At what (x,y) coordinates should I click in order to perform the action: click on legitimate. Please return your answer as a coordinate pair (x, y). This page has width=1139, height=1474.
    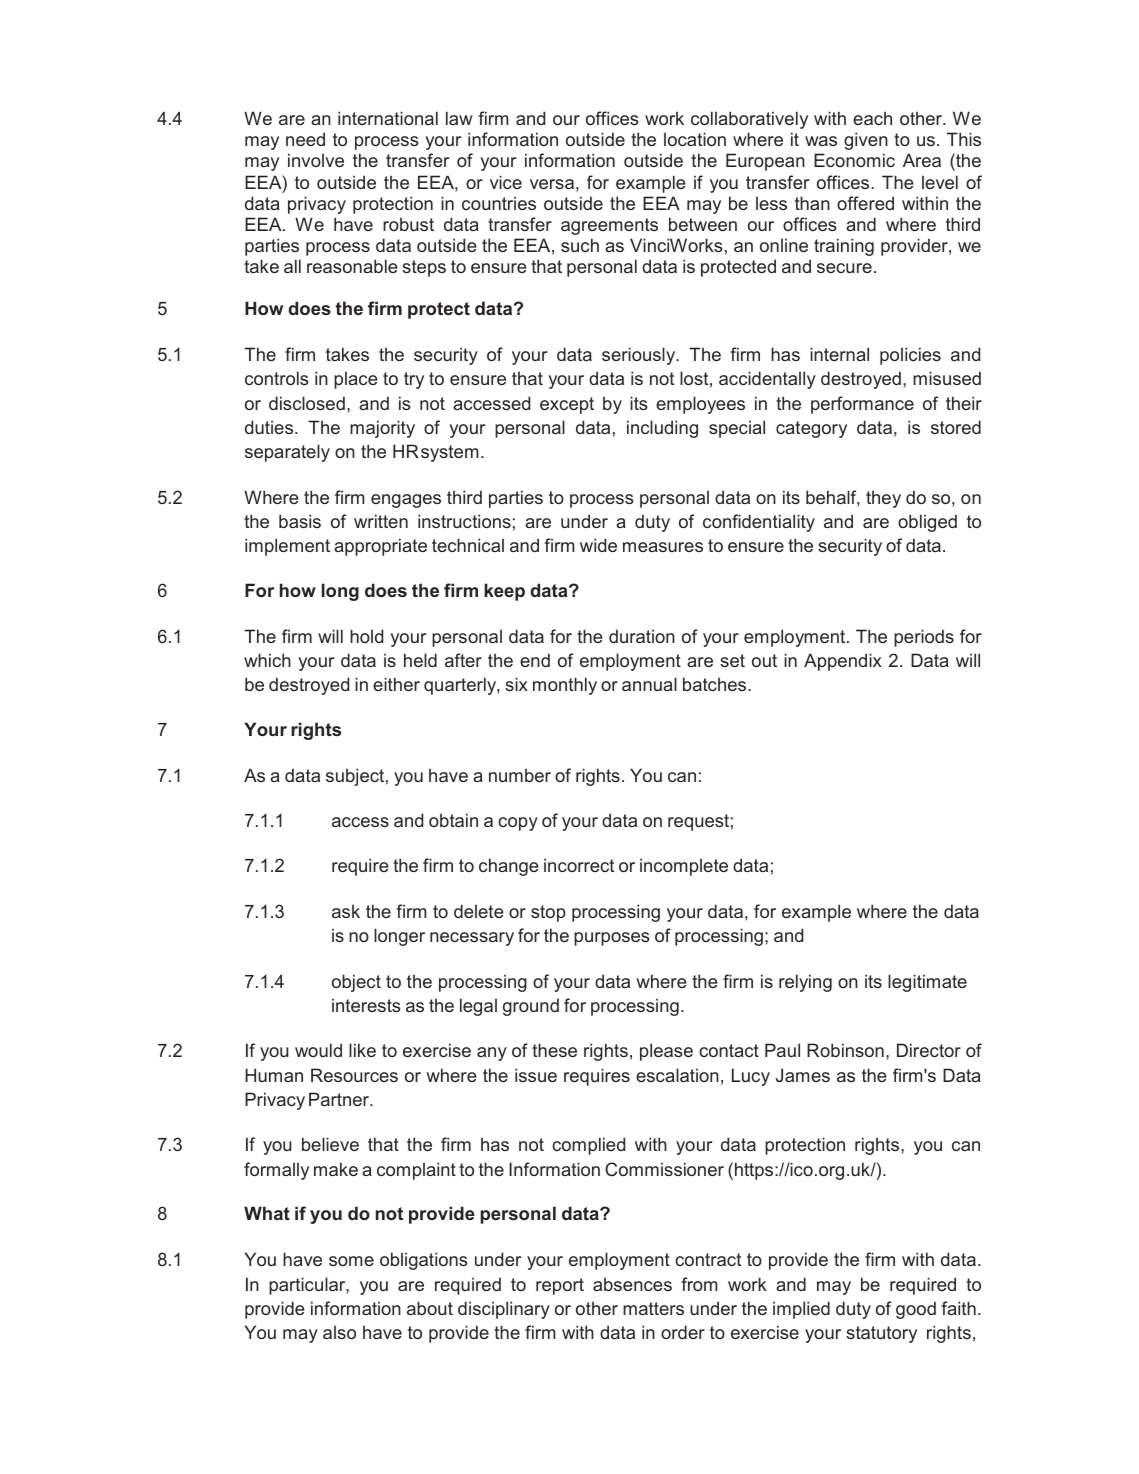
    Looking at the image, I should click on (927, 983).
